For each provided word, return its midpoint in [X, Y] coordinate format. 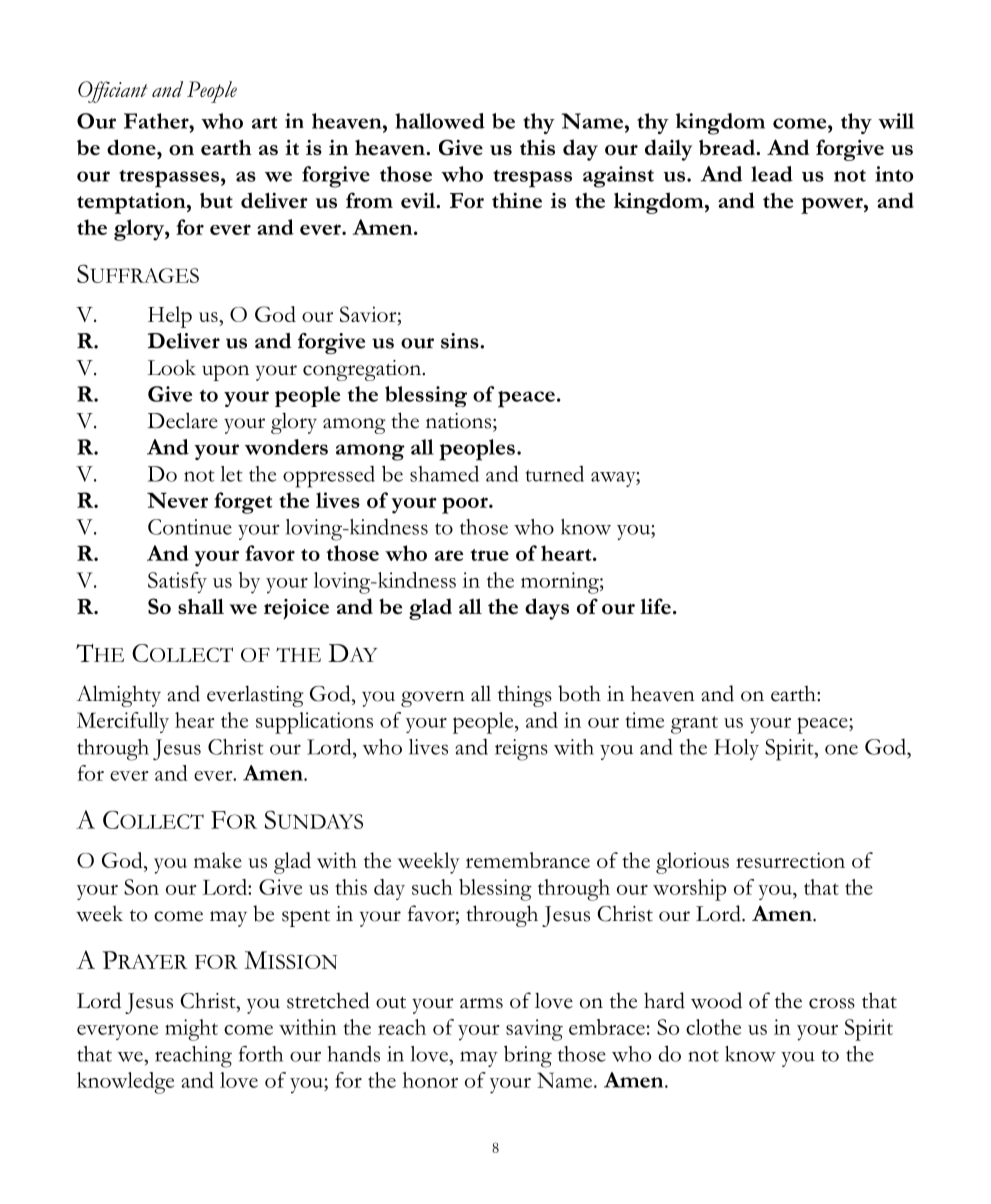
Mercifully [123, 722]
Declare [183, 420]
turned [554, 474]
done [132, 147]
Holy [736, 749]
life [655, 606]
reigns [521, 750]
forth [261, 1054]
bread [728, 147]
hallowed [440, 121]
